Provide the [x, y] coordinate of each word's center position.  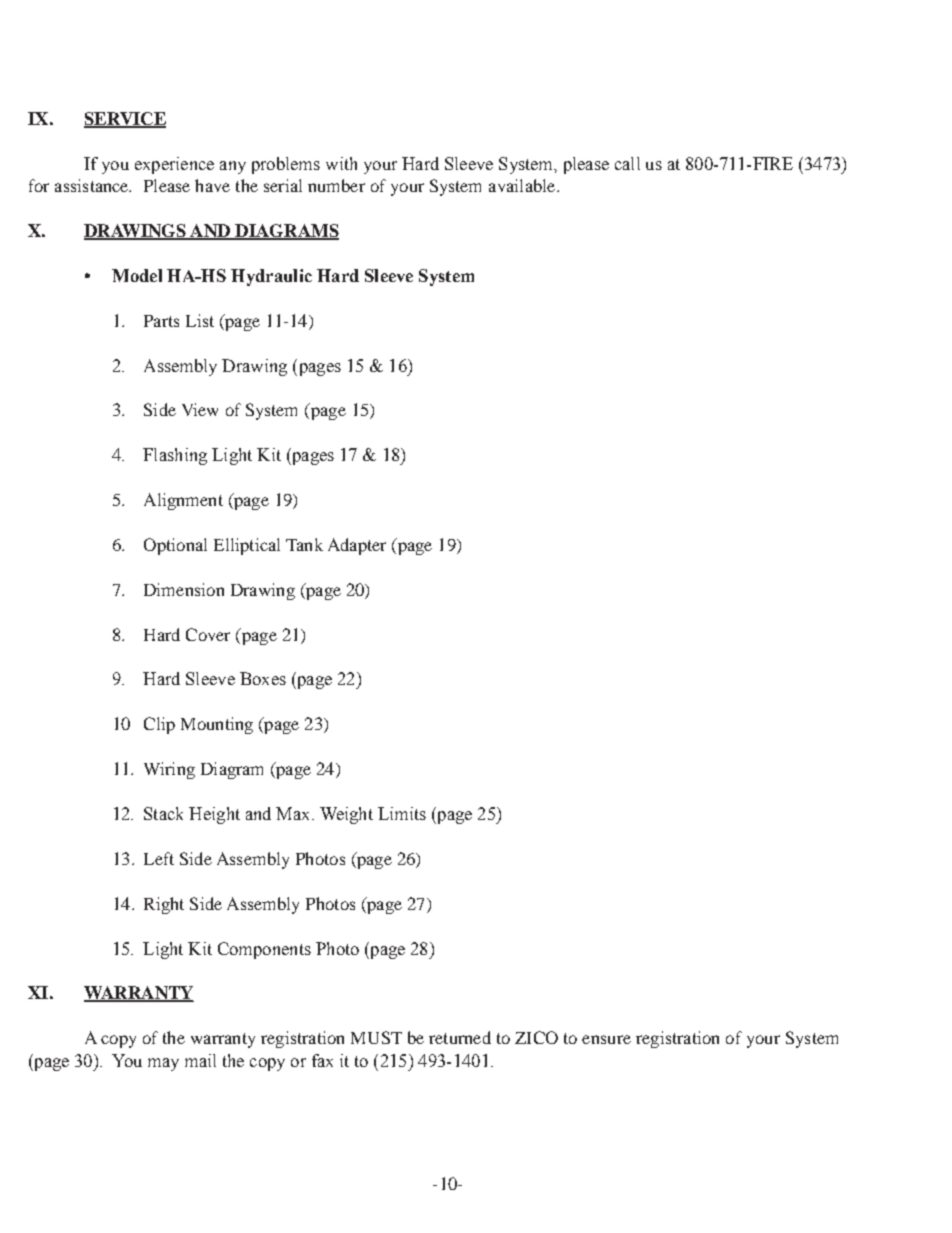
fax [322, 1060]
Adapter [357, 546]
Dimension [184, 589]
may [163, 1064]
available [523, 185]
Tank [304, 544]
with [341, 163]
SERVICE [125, 120]
